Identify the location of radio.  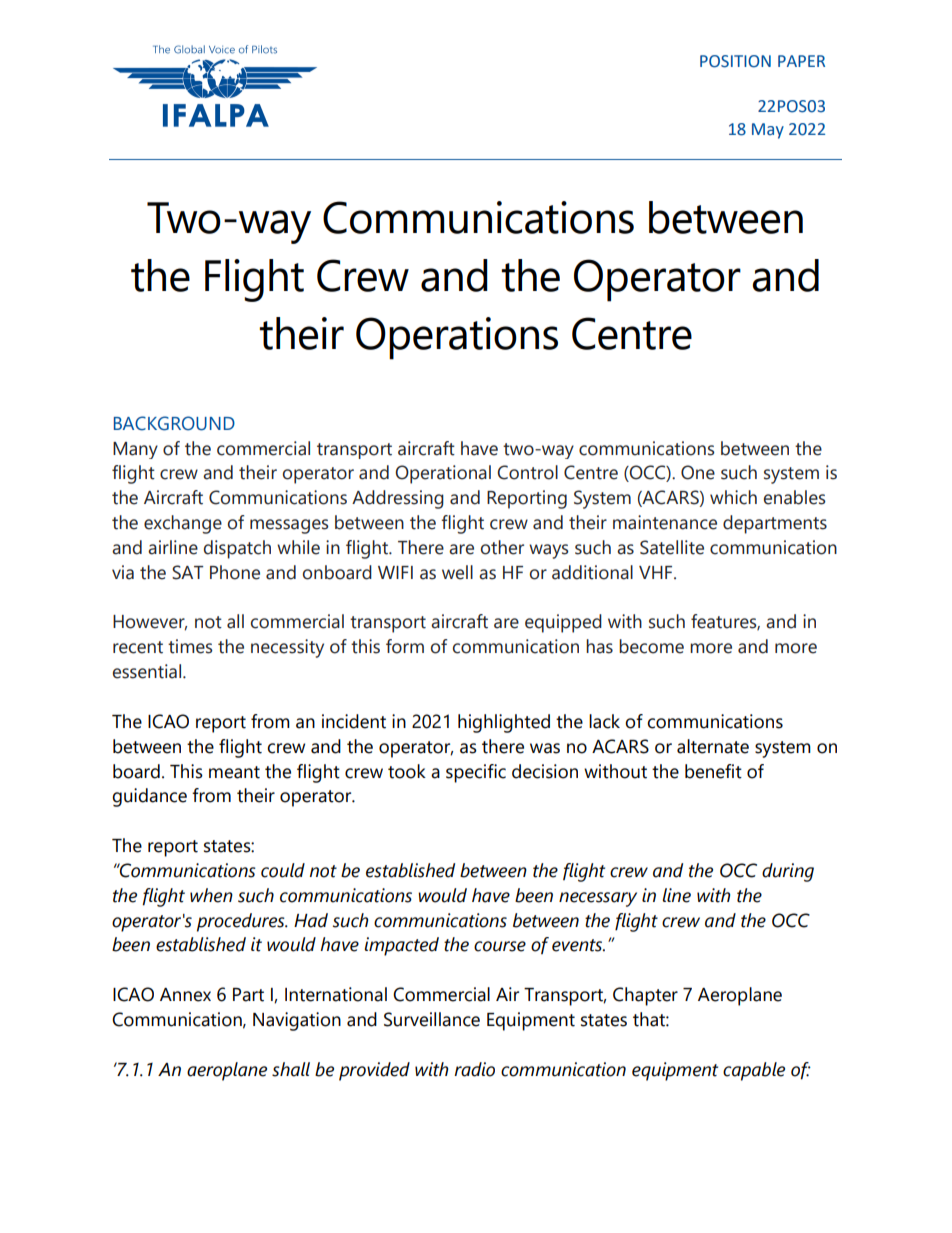
(474, 1069).
